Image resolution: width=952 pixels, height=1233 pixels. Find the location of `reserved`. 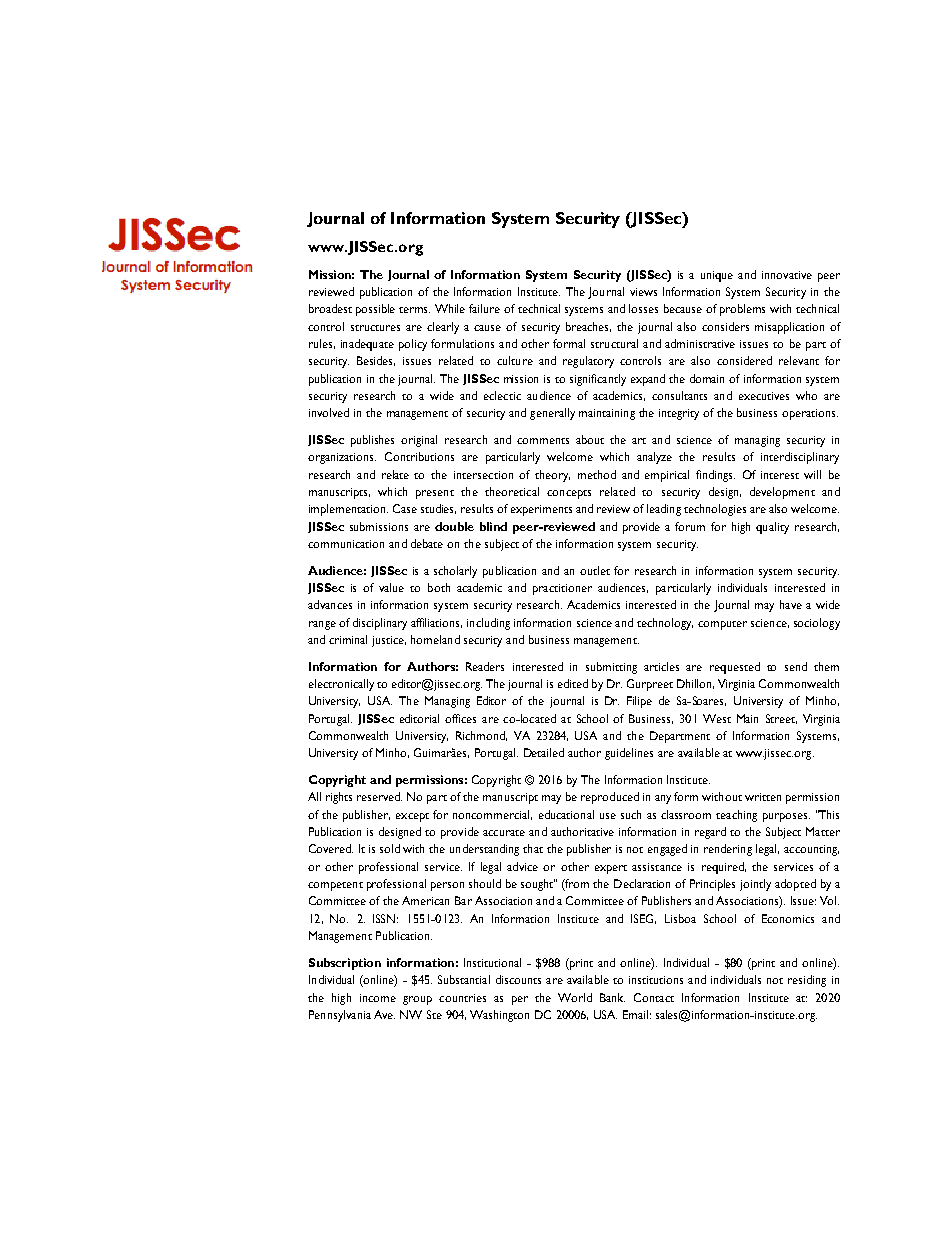

reserved is located at coordinates (379, 796).
